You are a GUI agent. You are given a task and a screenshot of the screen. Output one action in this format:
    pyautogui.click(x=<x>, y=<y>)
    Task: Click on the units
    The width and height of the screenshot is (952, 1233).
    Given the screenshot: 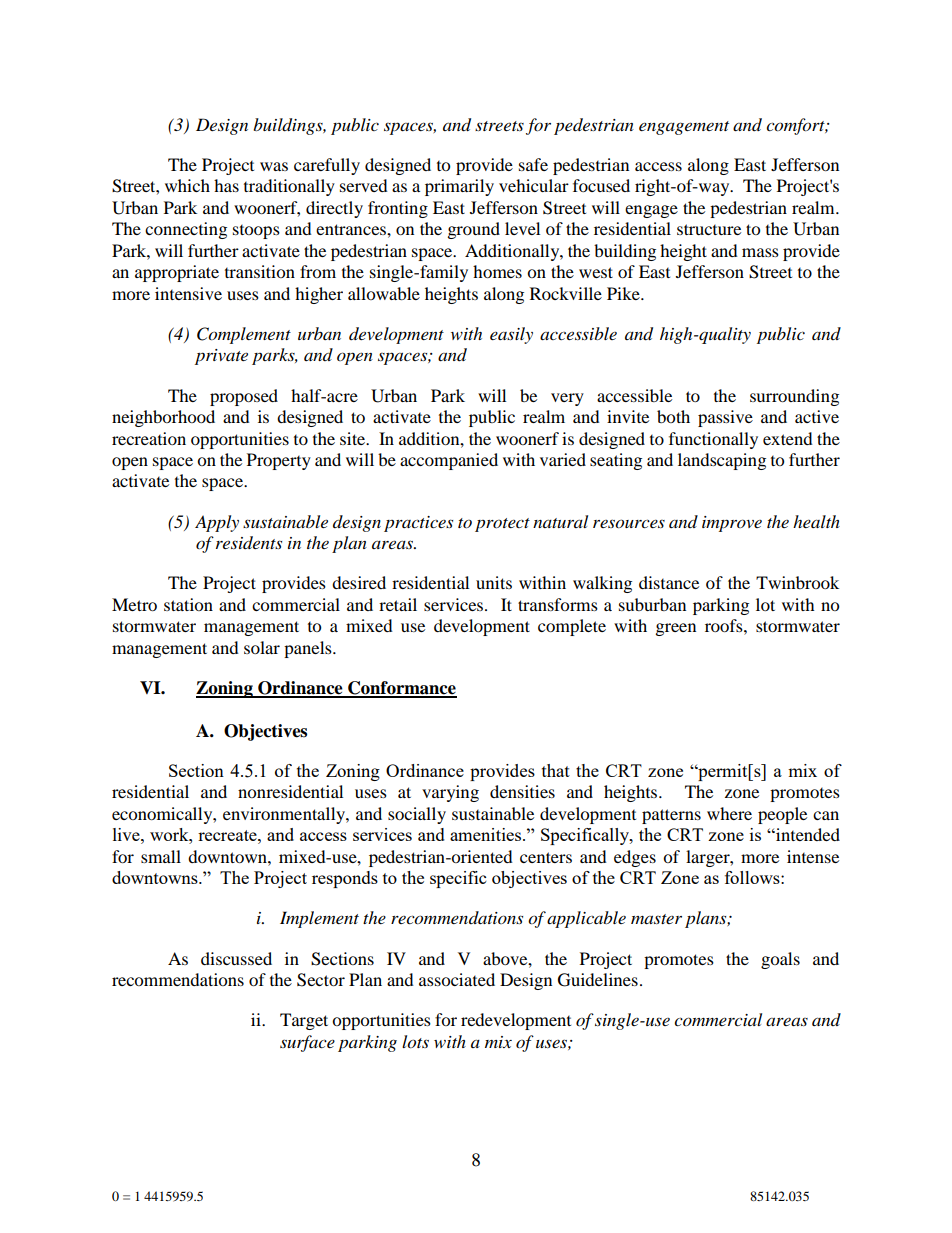 What is the action you would take?
    pyautogui.click(x=494, y=582)
